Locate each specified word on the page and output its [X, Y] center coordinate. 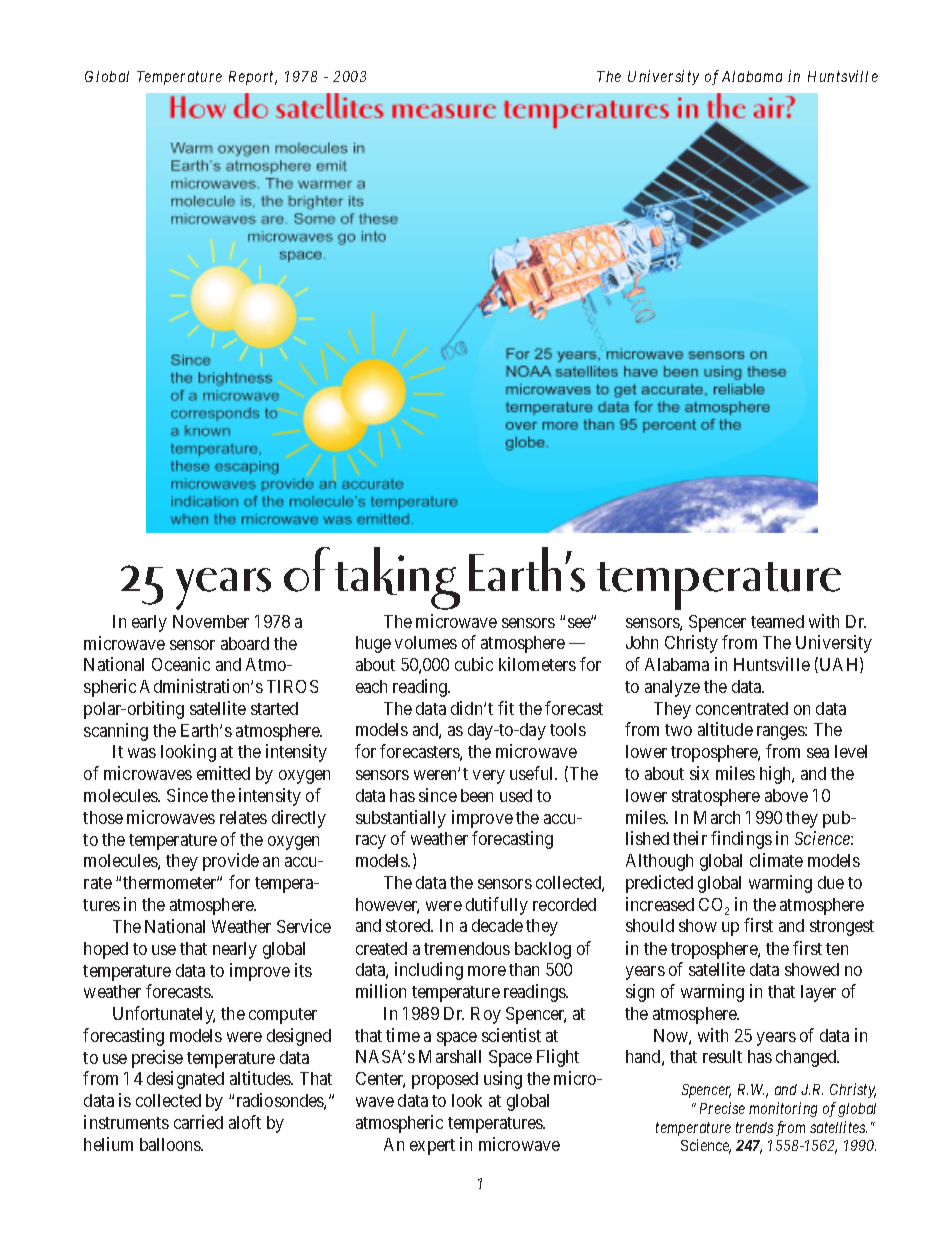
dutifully [497, 906]
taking [397, 578]
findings [741, 840]
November [211, 621]
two [678, 730]
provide [231, 862]
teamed [777, 621]
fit [506, 708]
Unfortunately [164, 1015]
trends [754, 1127]
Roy [486, 1015]
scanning [116, 732]
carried [198, 1122]
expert [432, 1147]
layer [818, 993]
